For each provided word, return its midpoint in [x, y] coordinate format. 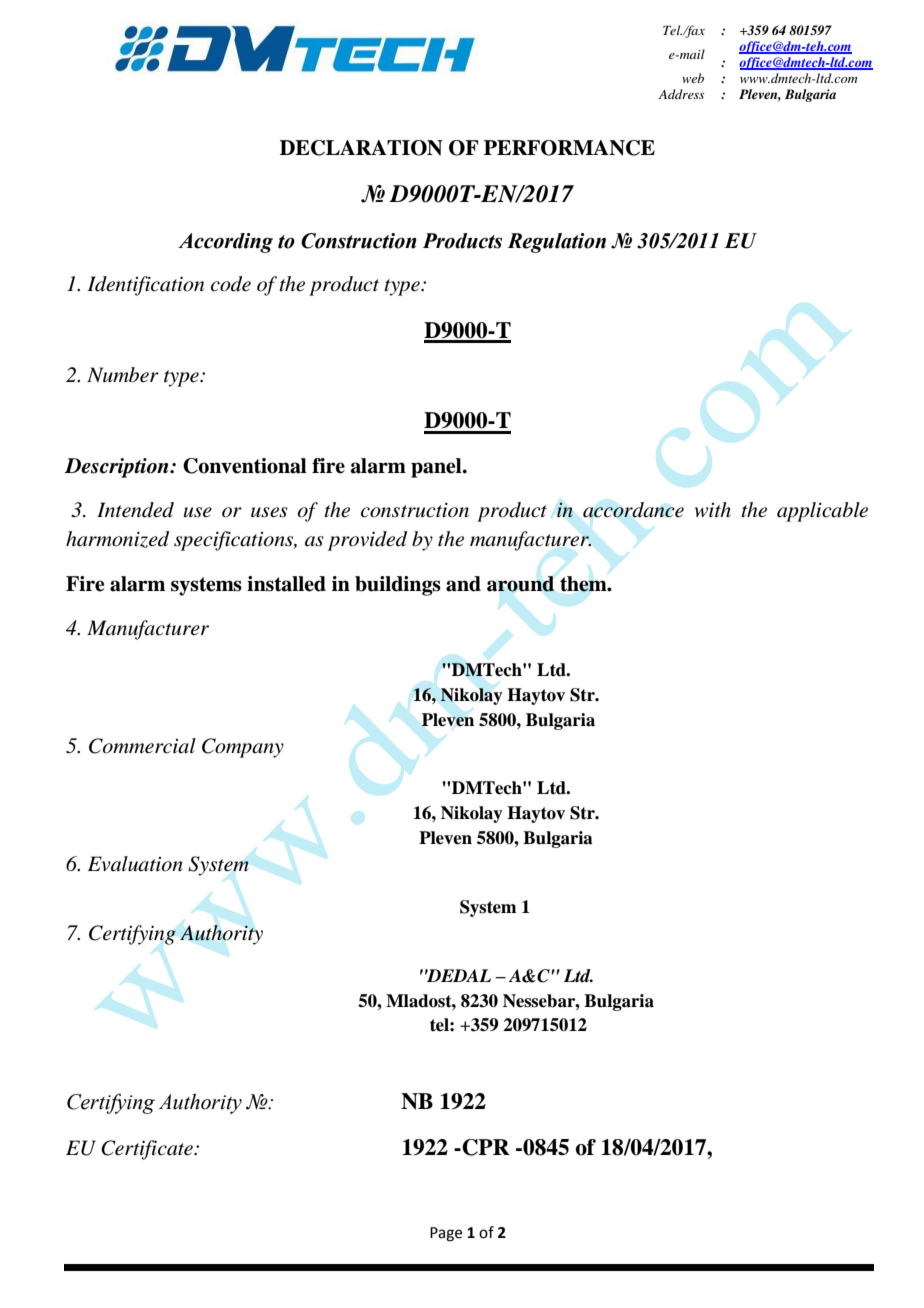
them [584, 584]
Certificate [148, 1150]
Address [681, 94]
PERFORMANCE [569, 148]
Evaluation [135, 864]
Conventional [245, 466]
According [225, 243]
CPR [485, 1147]
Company [243, 748]
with [713, 509]
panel [437, 468]
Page [446, 1234]
